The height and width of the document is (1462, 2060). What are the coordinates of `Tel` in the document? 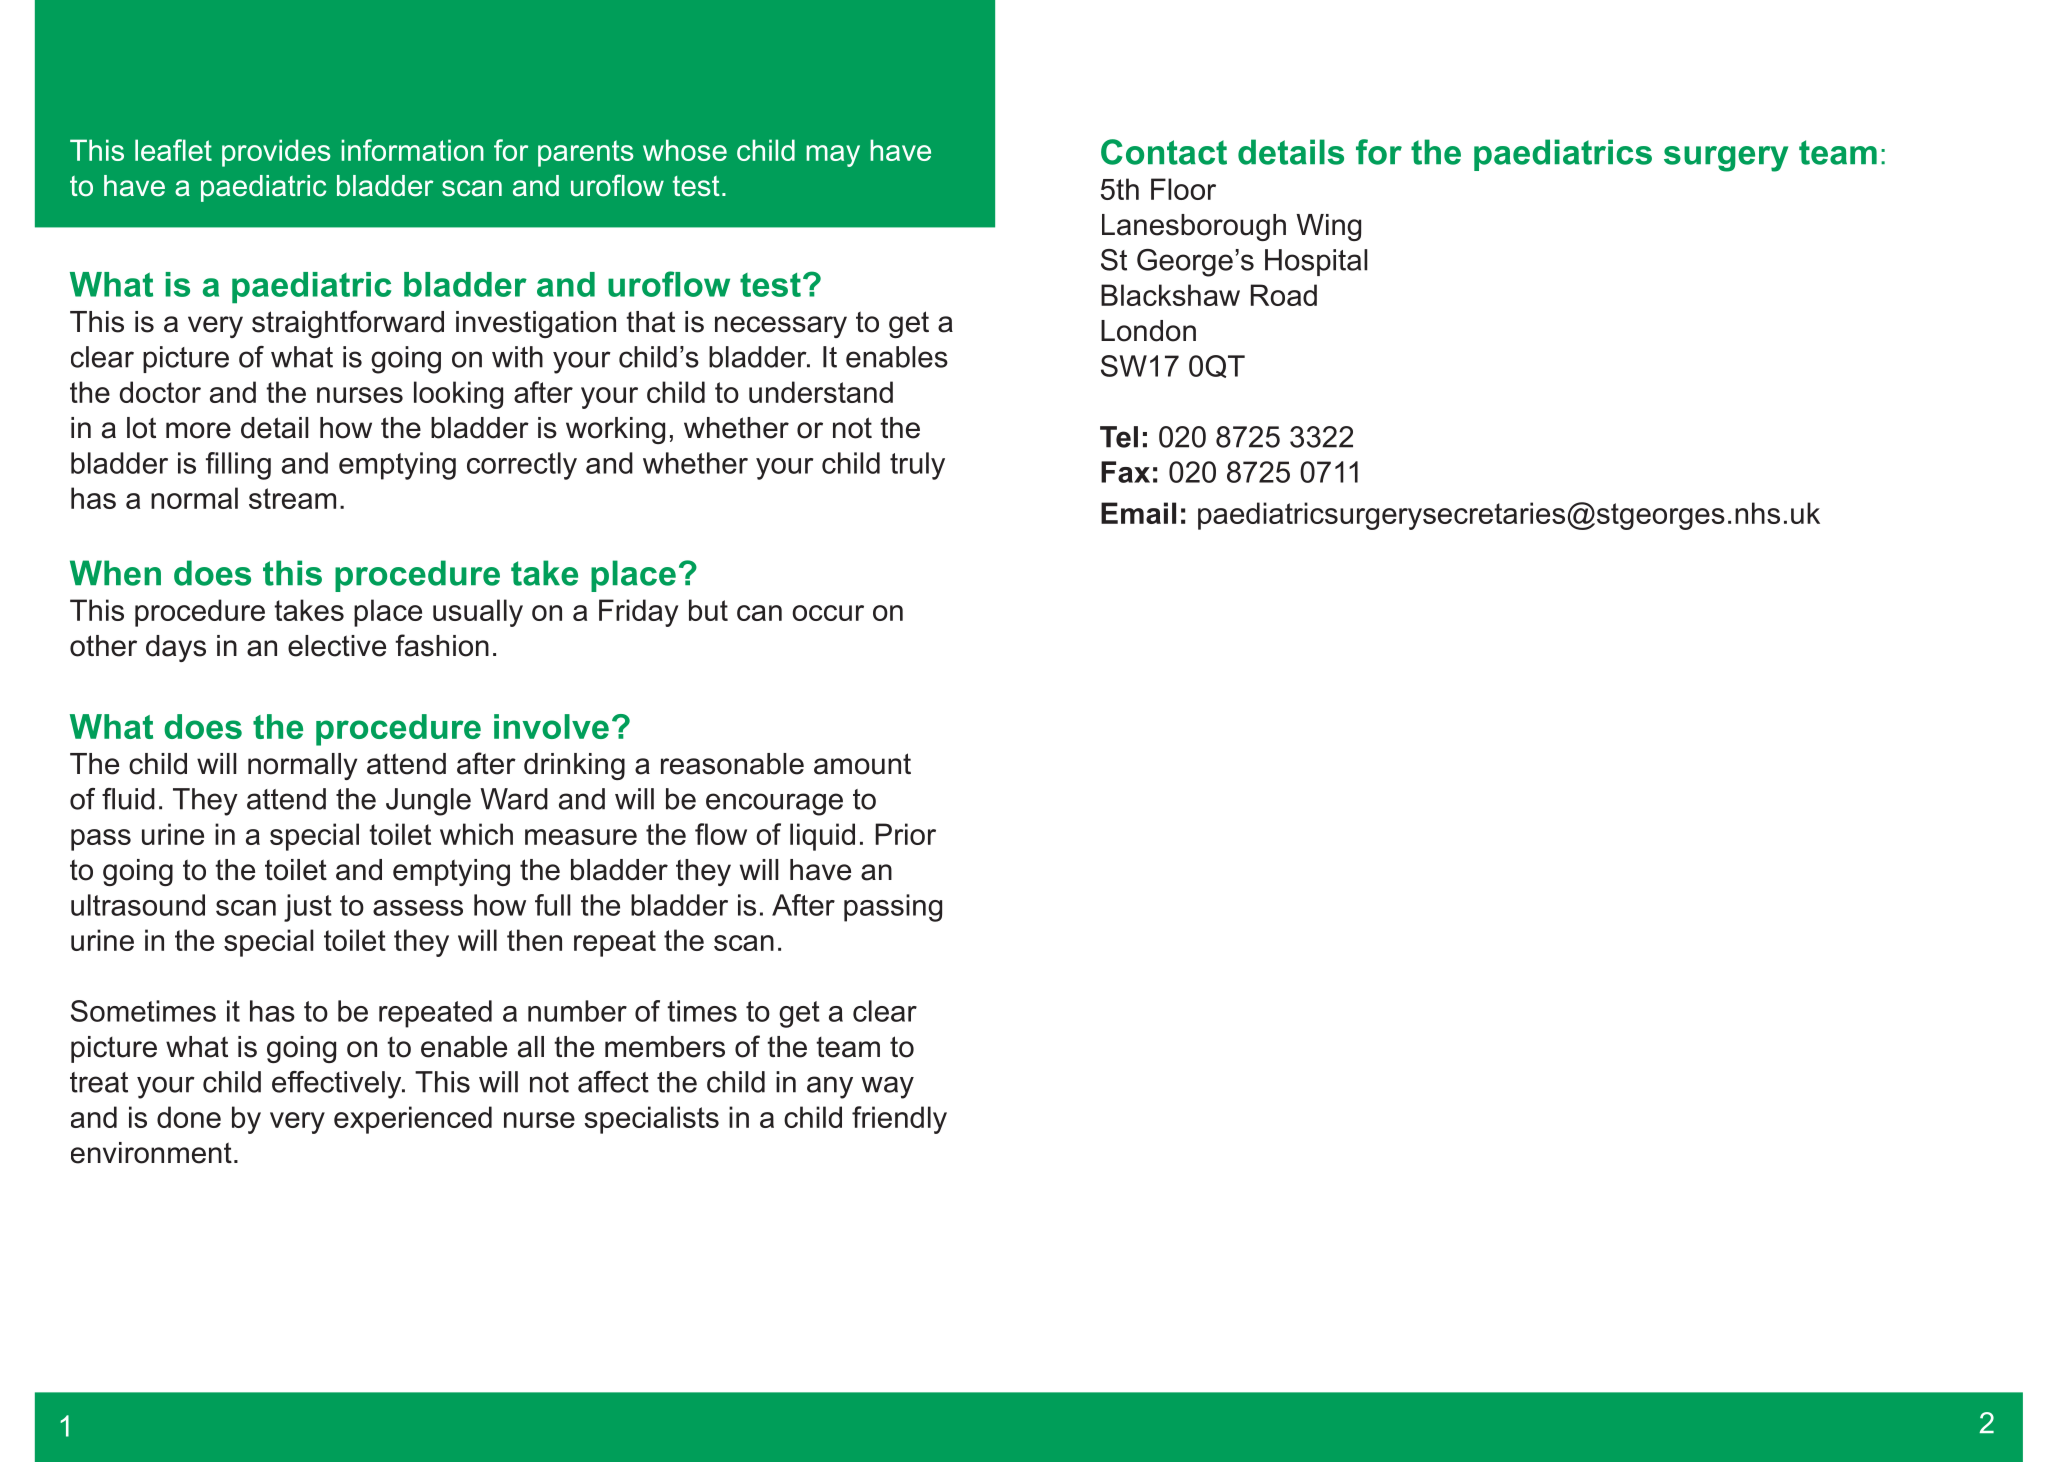 It's located at (1119, 437).
